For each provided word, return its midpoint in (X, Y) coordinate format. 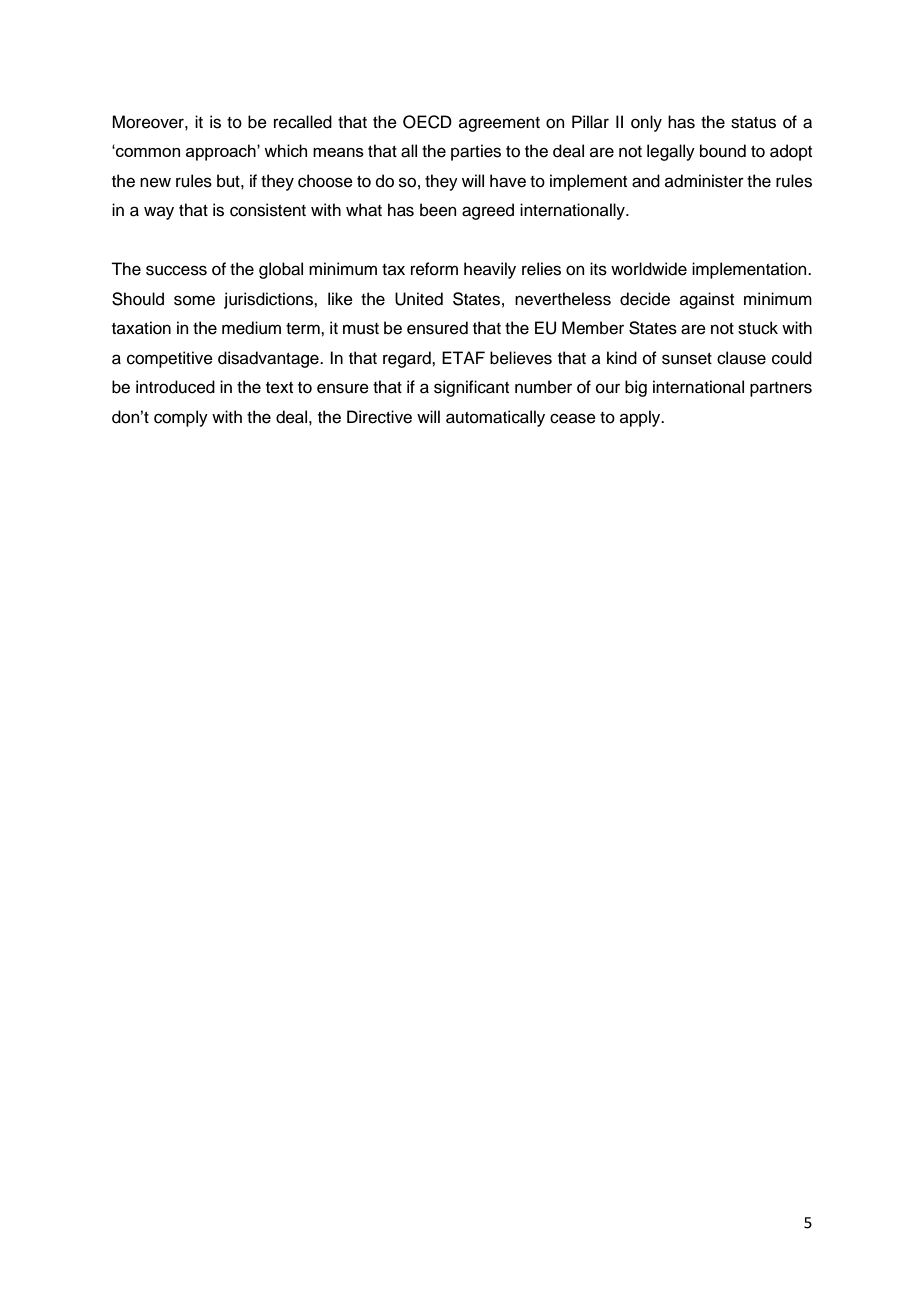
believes (521, 358)
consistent (268, 210)
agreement (499, 124)
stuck (758, 328)
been (438, 210)
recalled (303, 122)
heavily (490, 270)
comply (181, 418)
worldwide (649, 269)
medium (251, 328)
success (176, 270)
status (753, 123)
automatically (495, 418)
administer (704, 181)
